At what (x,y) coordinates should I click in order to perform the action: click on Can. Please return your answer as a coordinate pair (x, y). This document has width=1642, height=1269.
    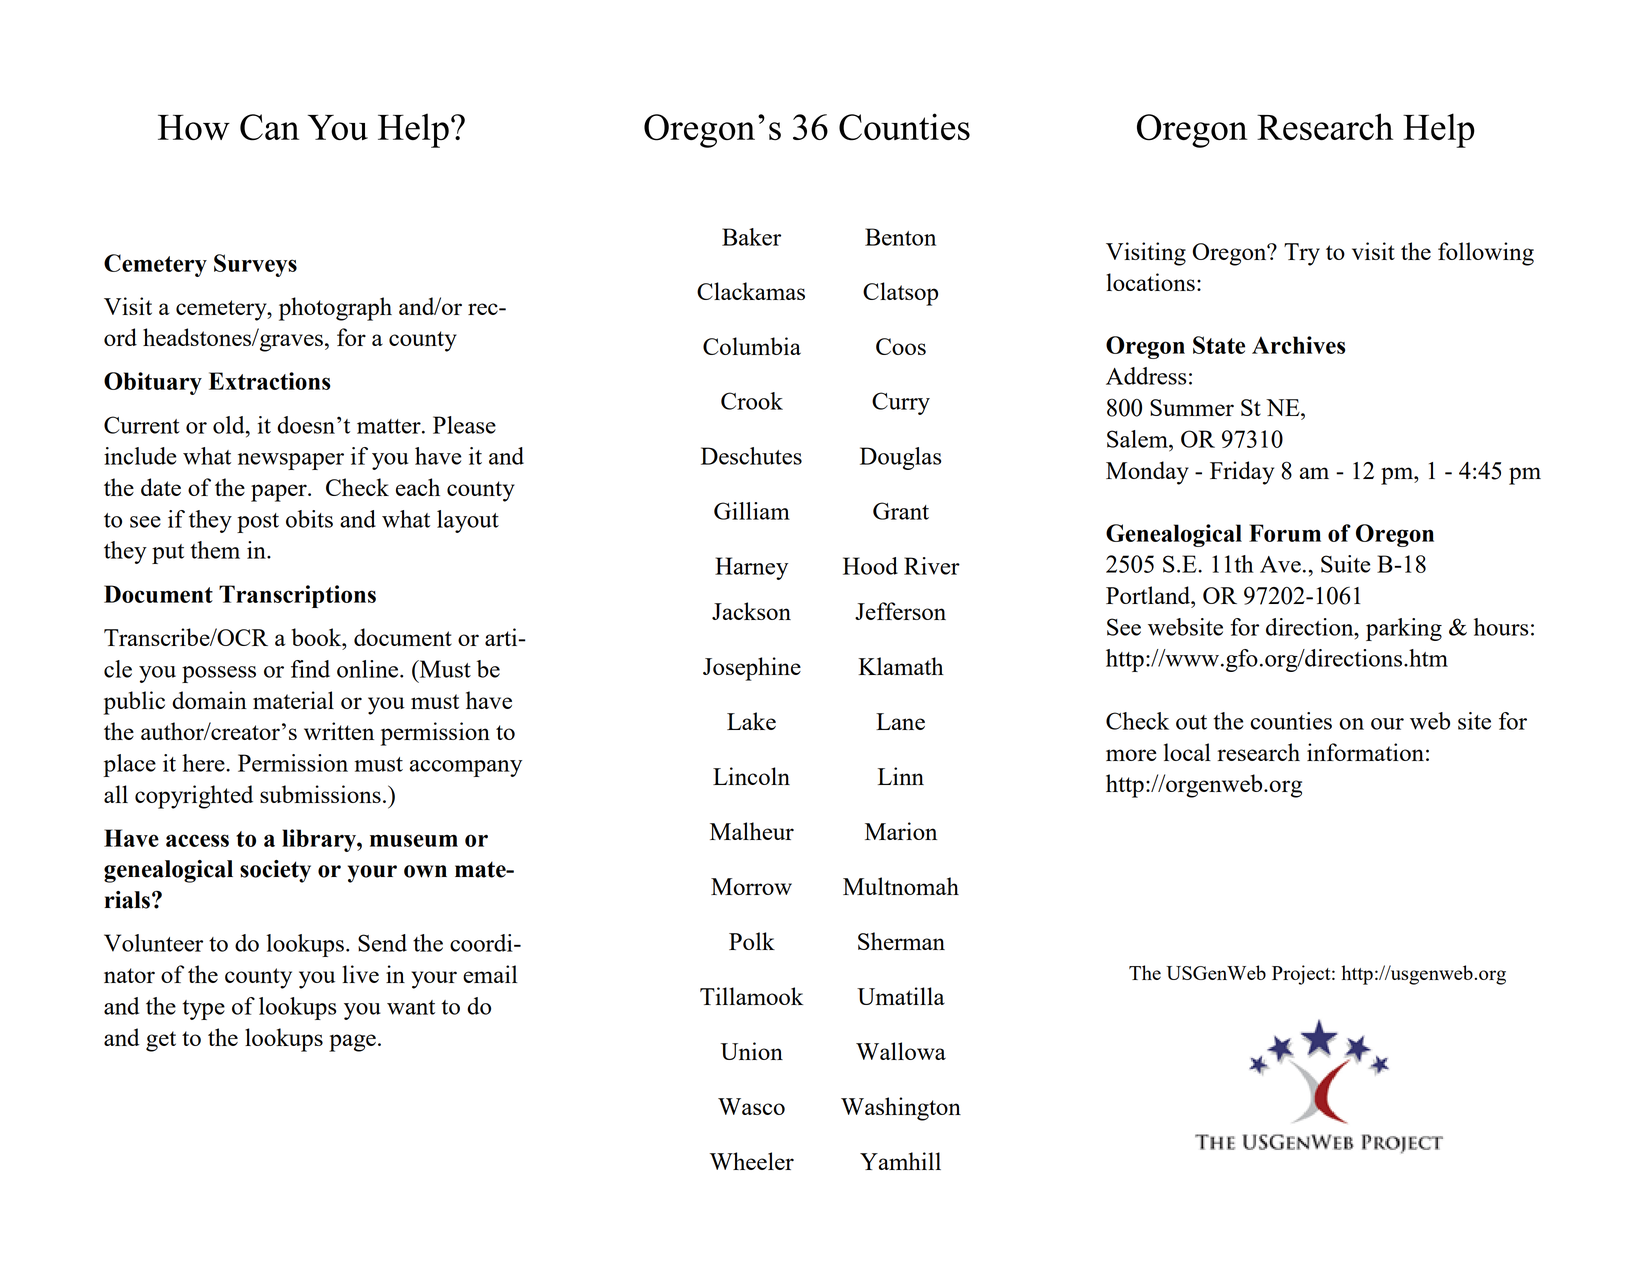
    Looking at the image, I should click on (269, 127).
